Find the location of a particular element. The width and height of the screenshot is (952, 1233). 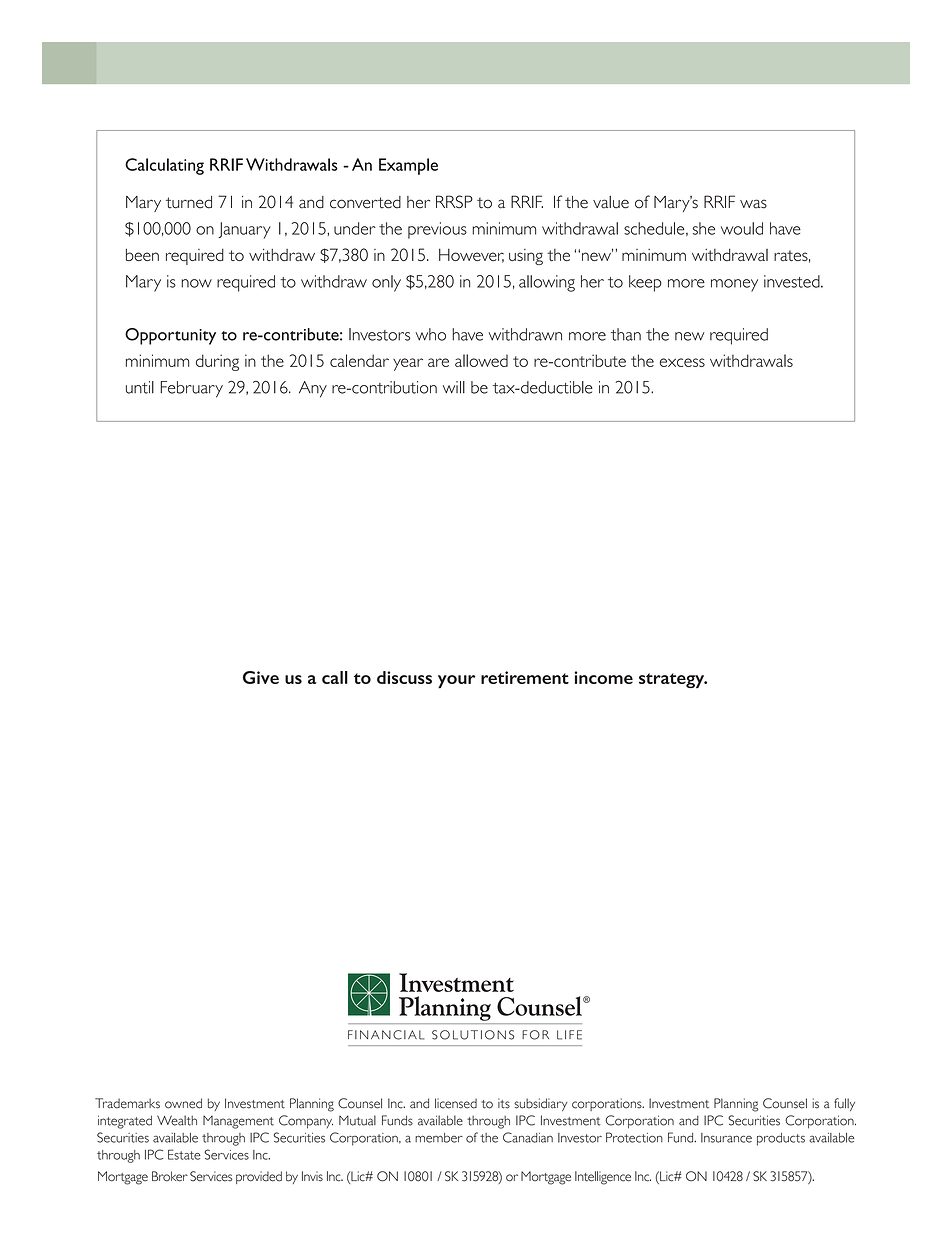

your is located at coordinates (456, 681).
